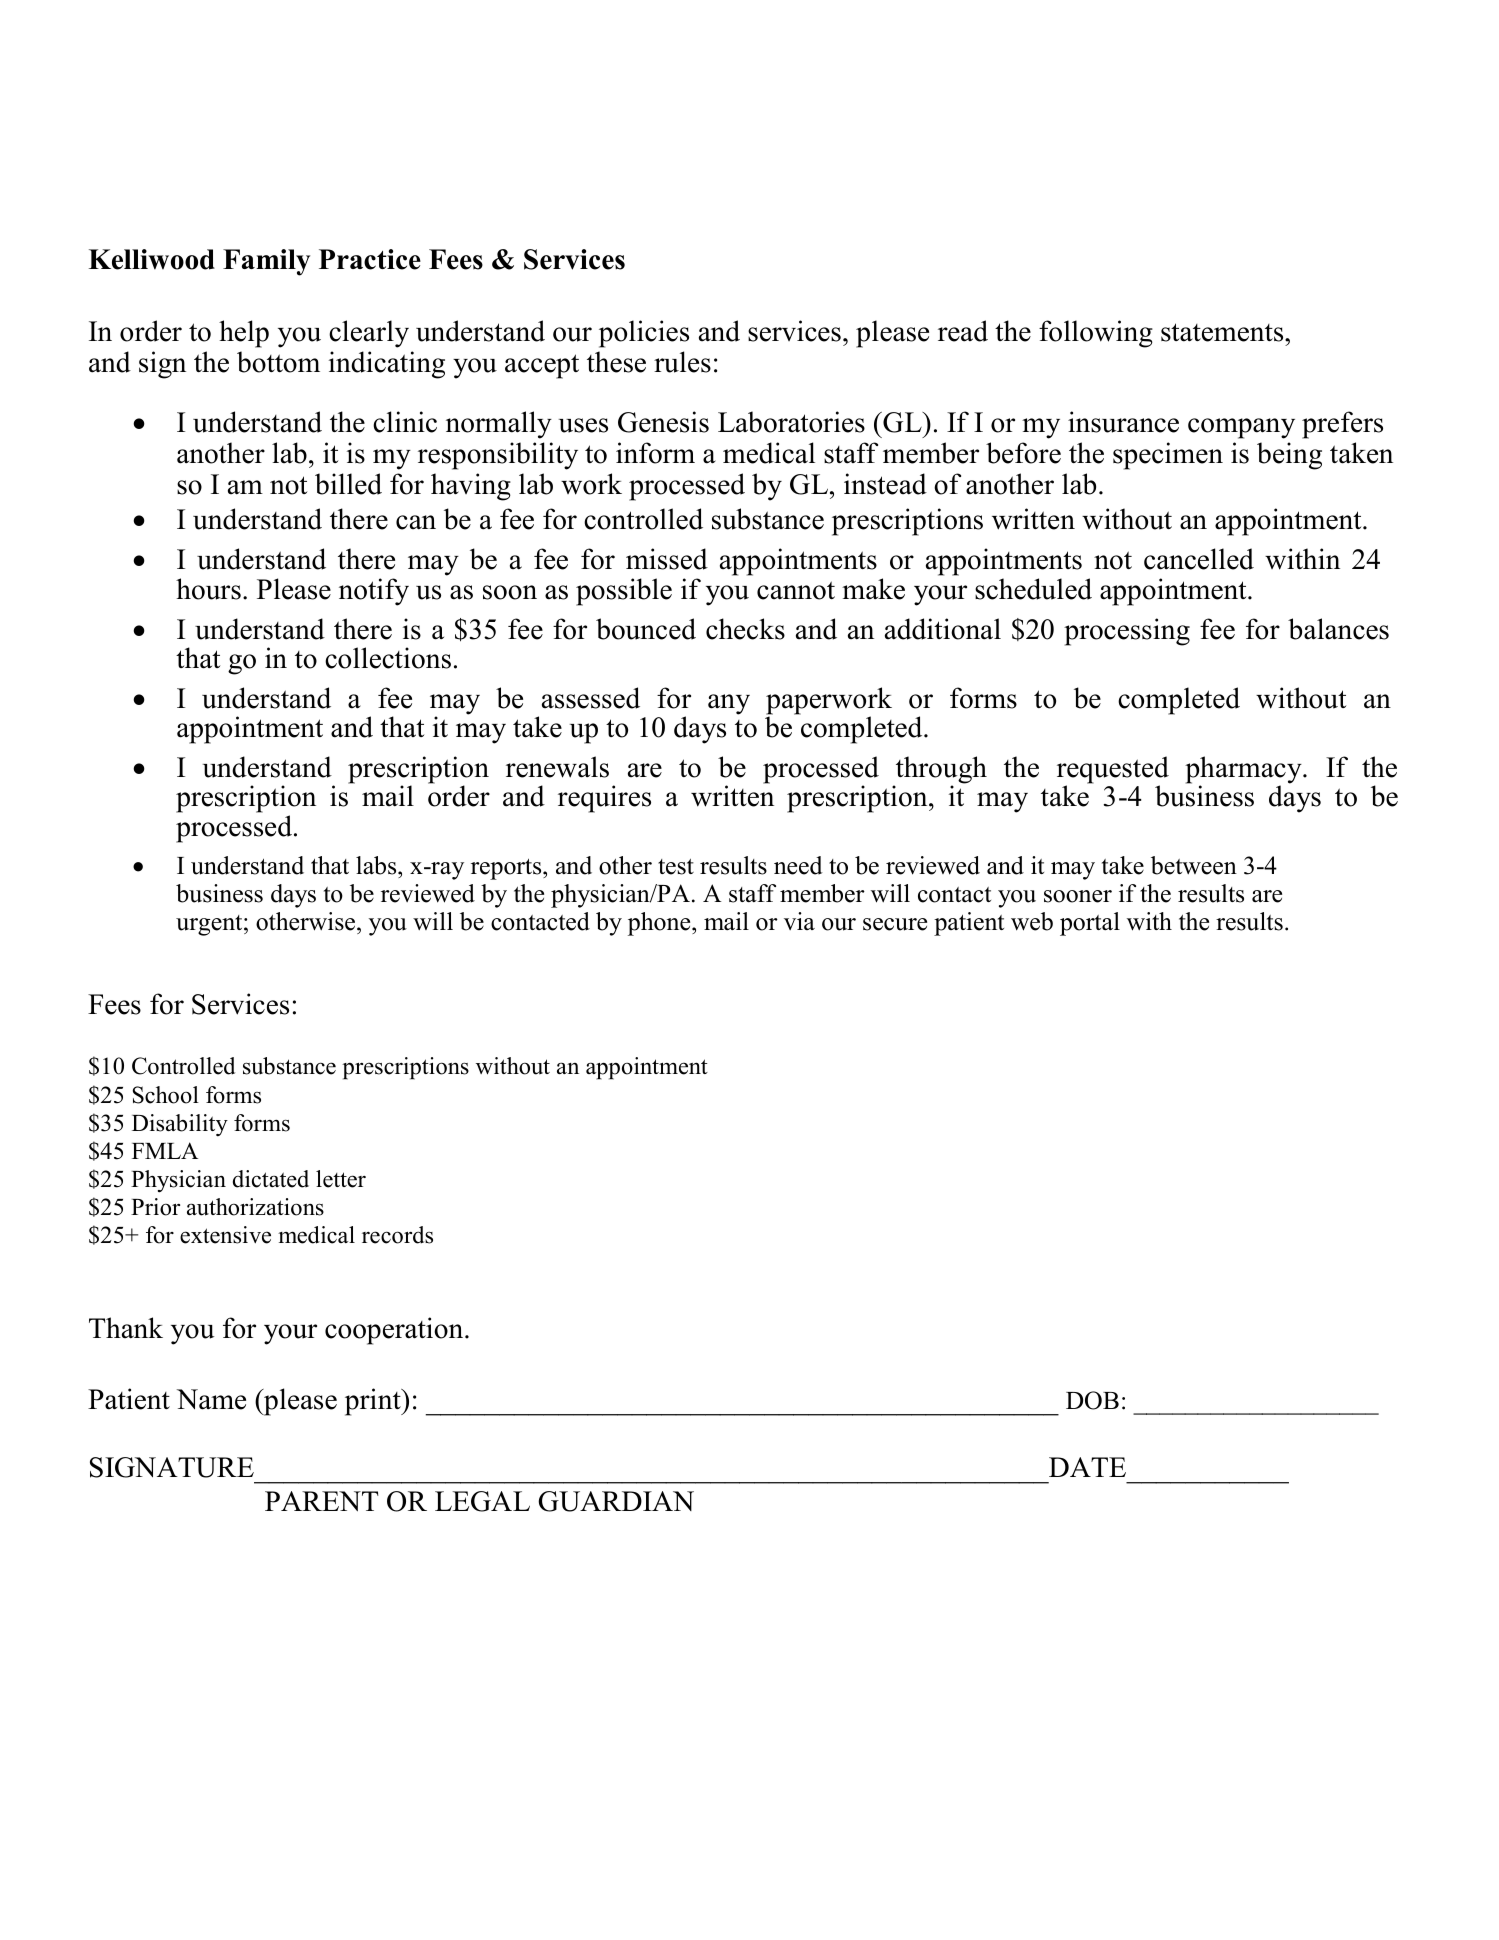 The height and width of the screenshot is (1940, 1499). I want to click on statements, so click(1223, 332).
